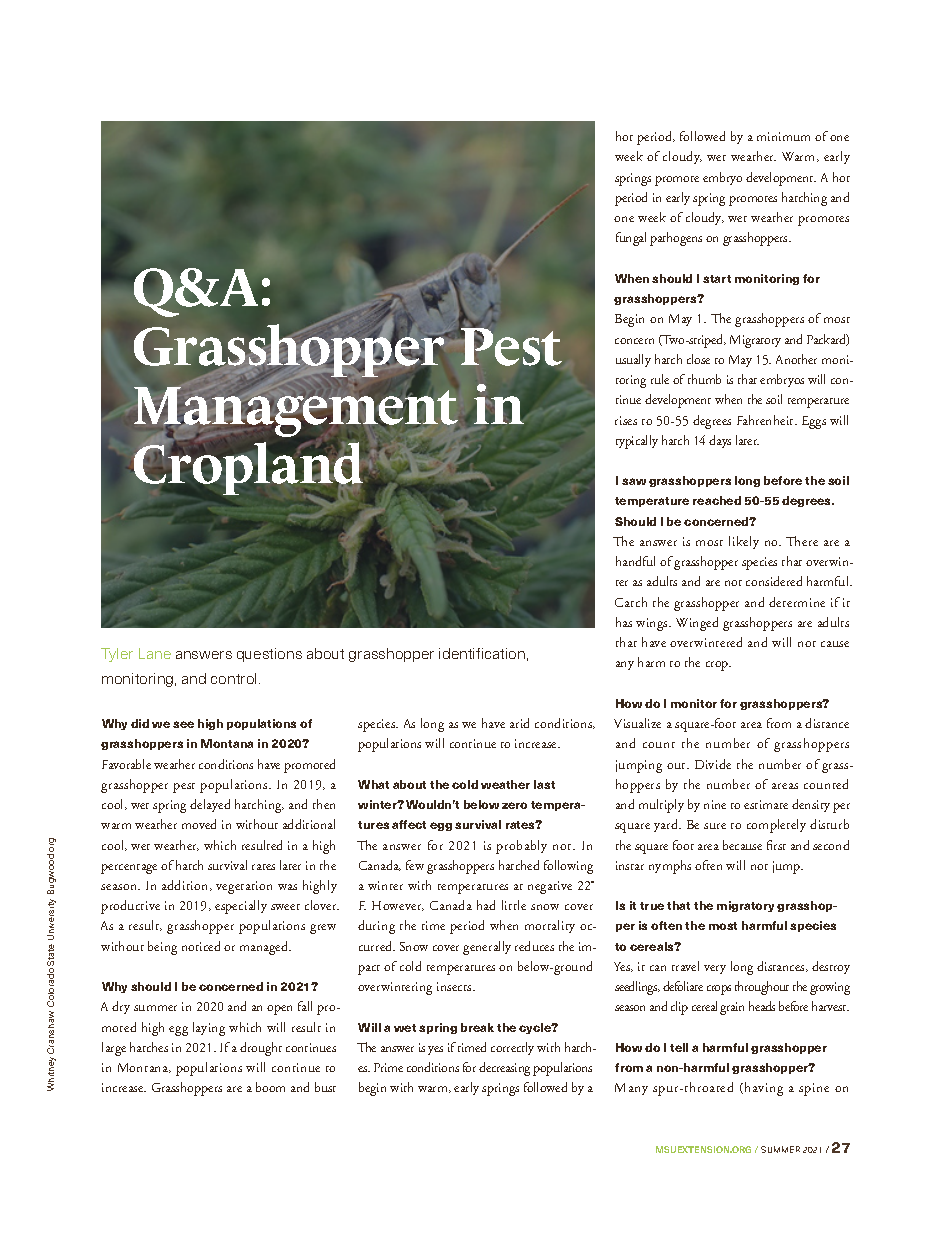 This screenshot has width=952, height=1233. What do you see at coordinates (296, 413) in the screenshot?
I see `Management` at bounding box center [296, 413].
